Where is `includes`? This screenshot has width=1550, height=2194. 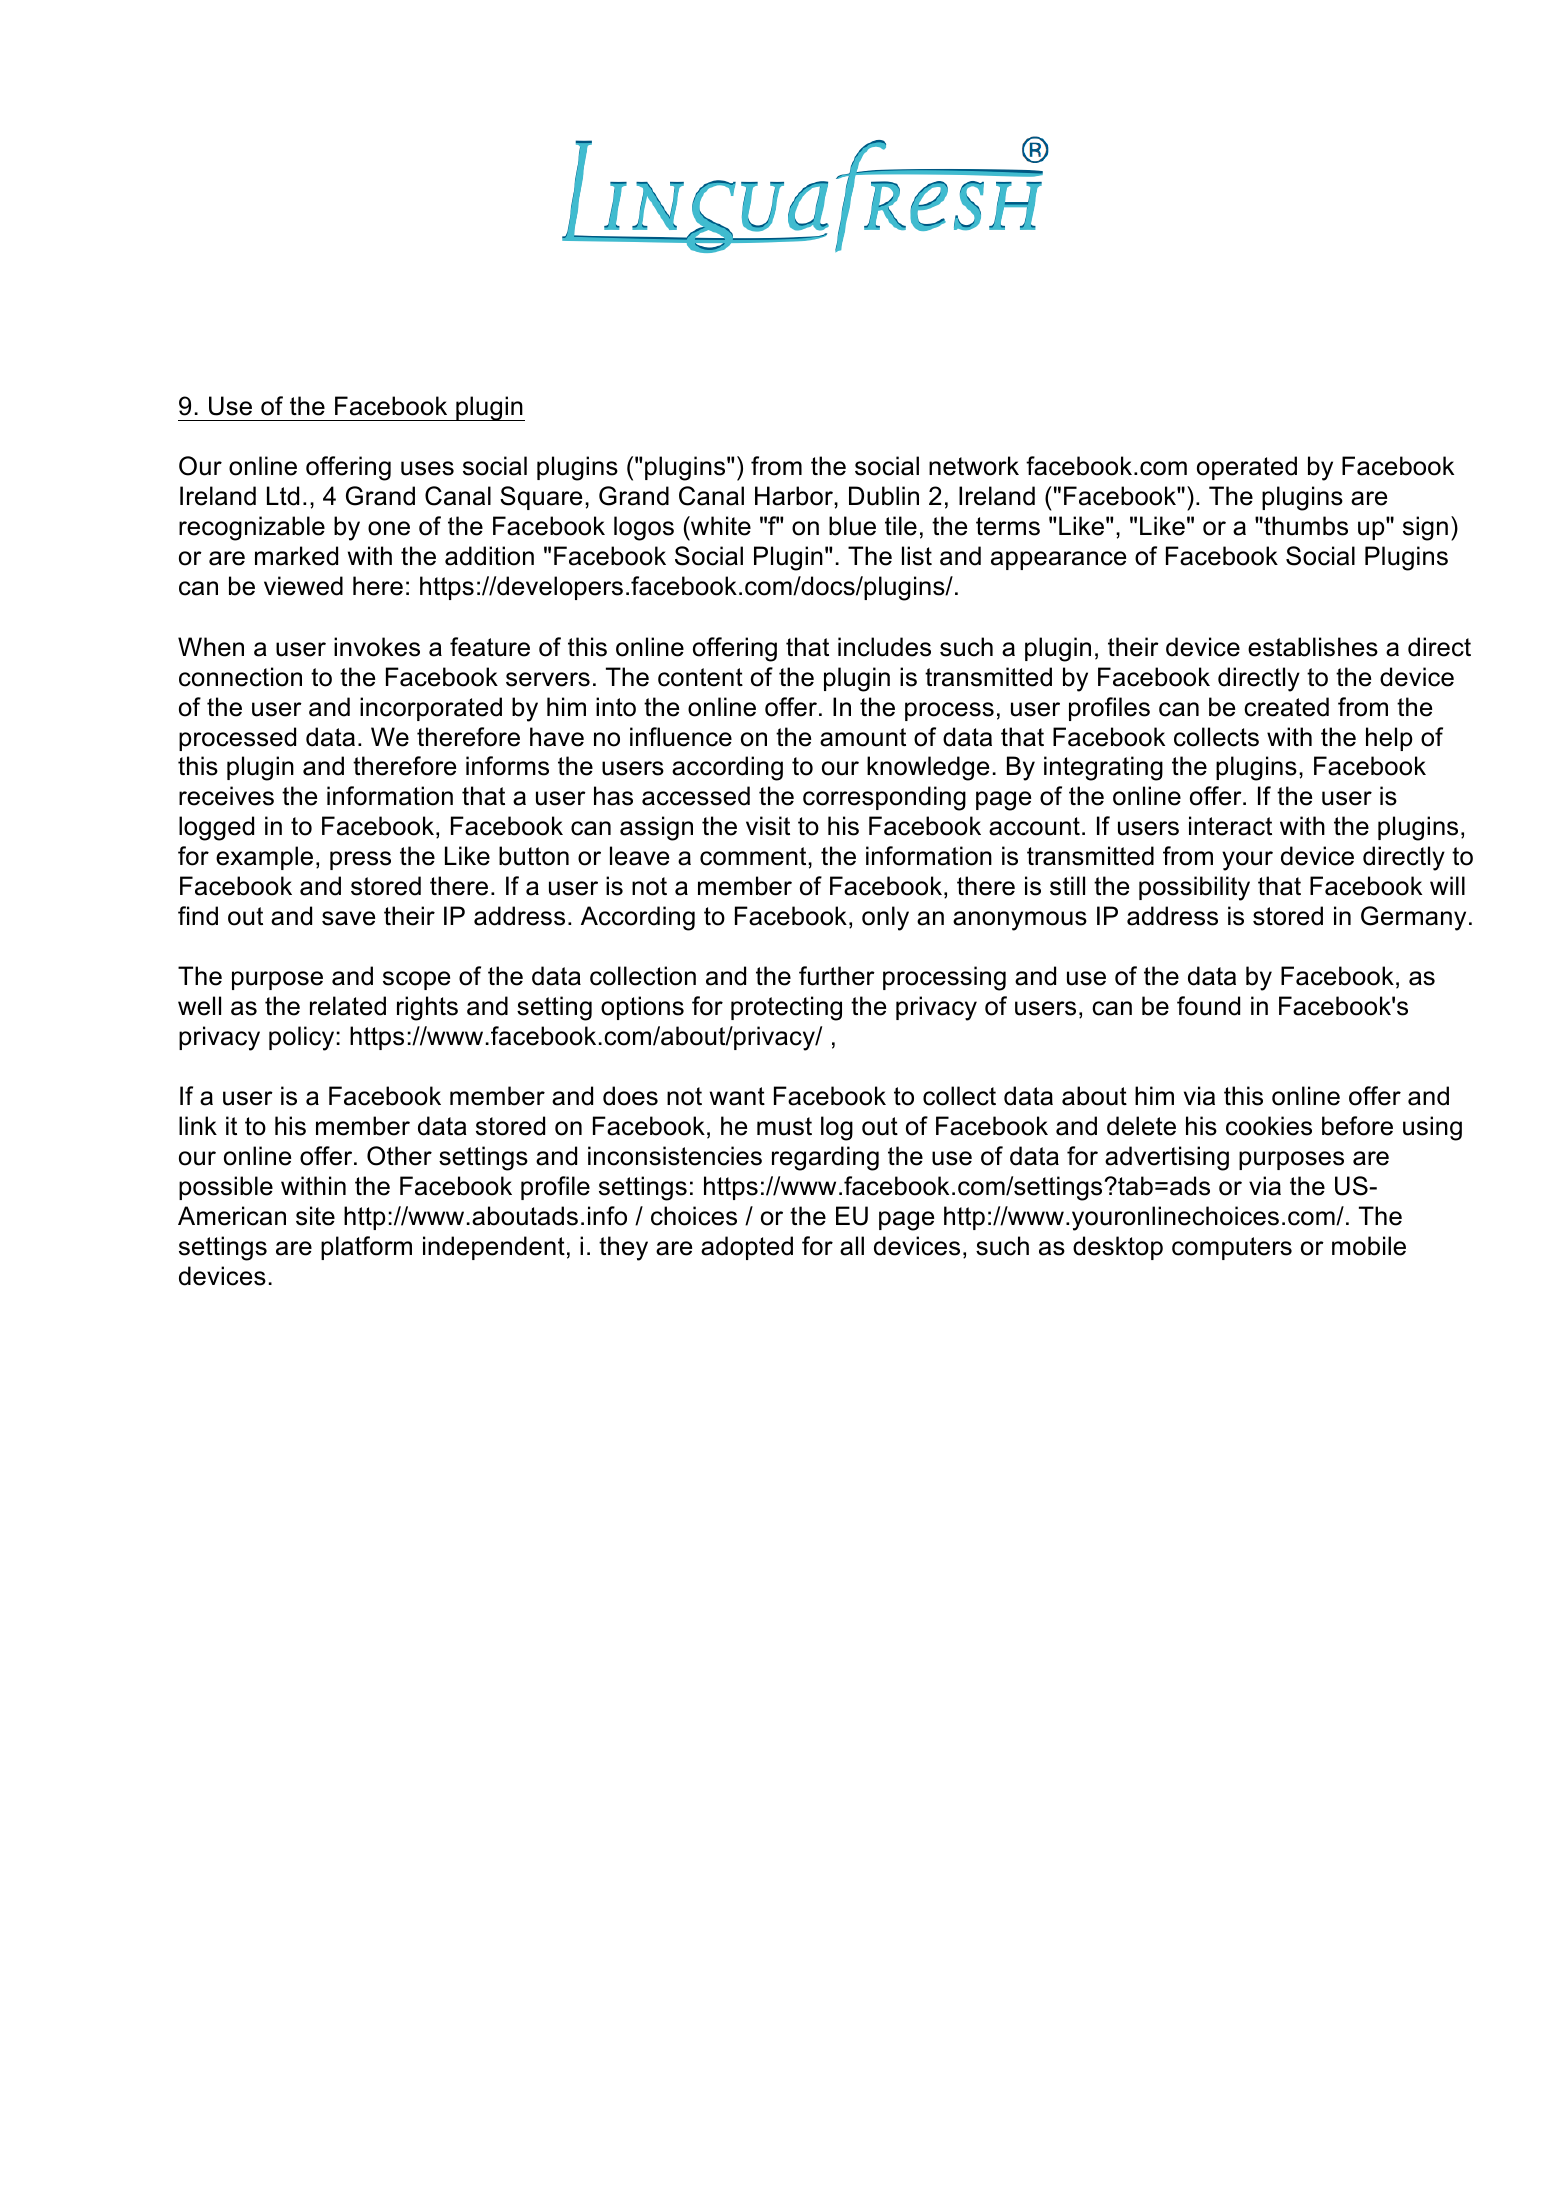
includes is located at coordinates (884, 647).
